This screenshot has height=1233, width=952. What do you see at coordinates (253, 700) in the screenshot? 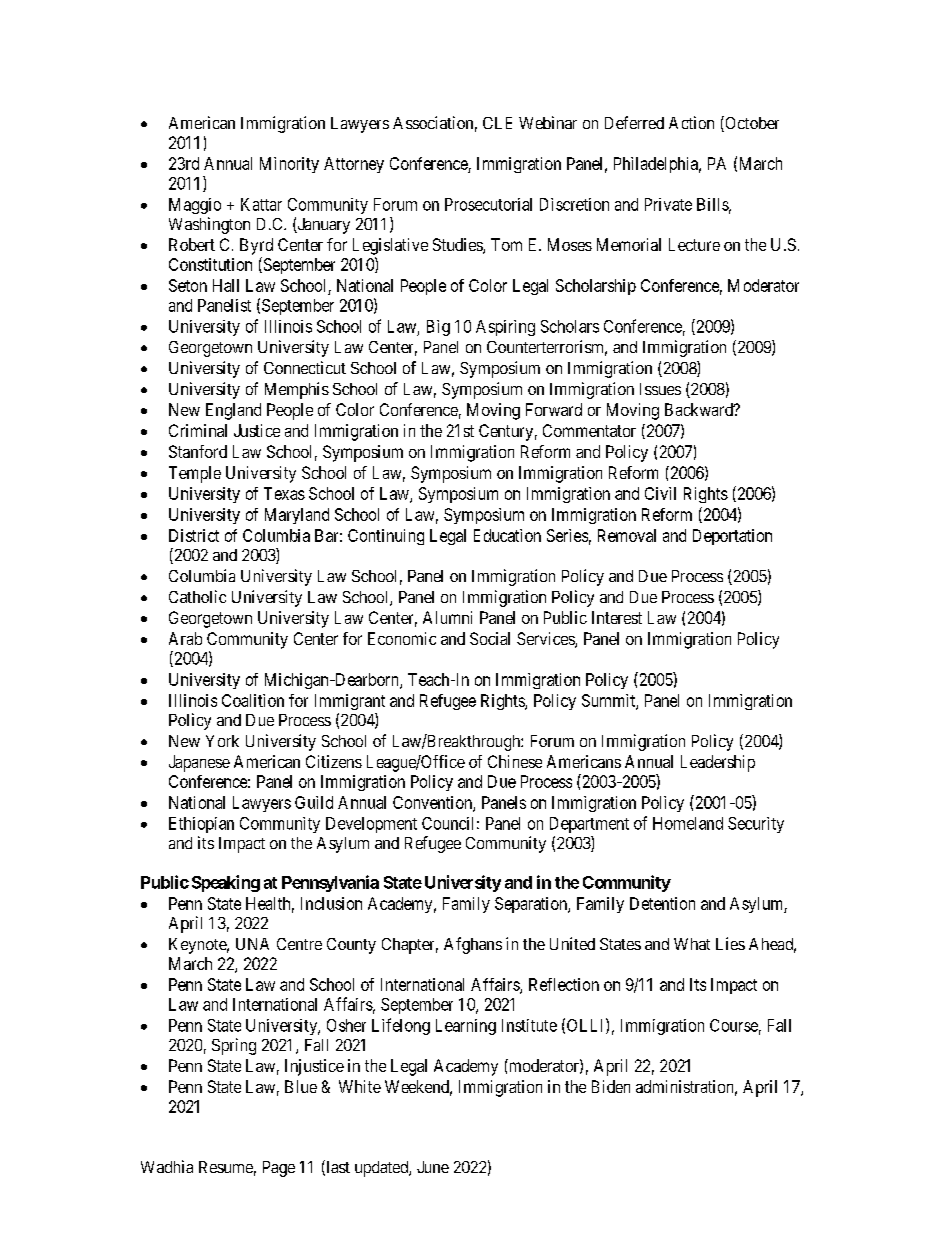
I see `Coalition` at bounding box center [253, 700].
